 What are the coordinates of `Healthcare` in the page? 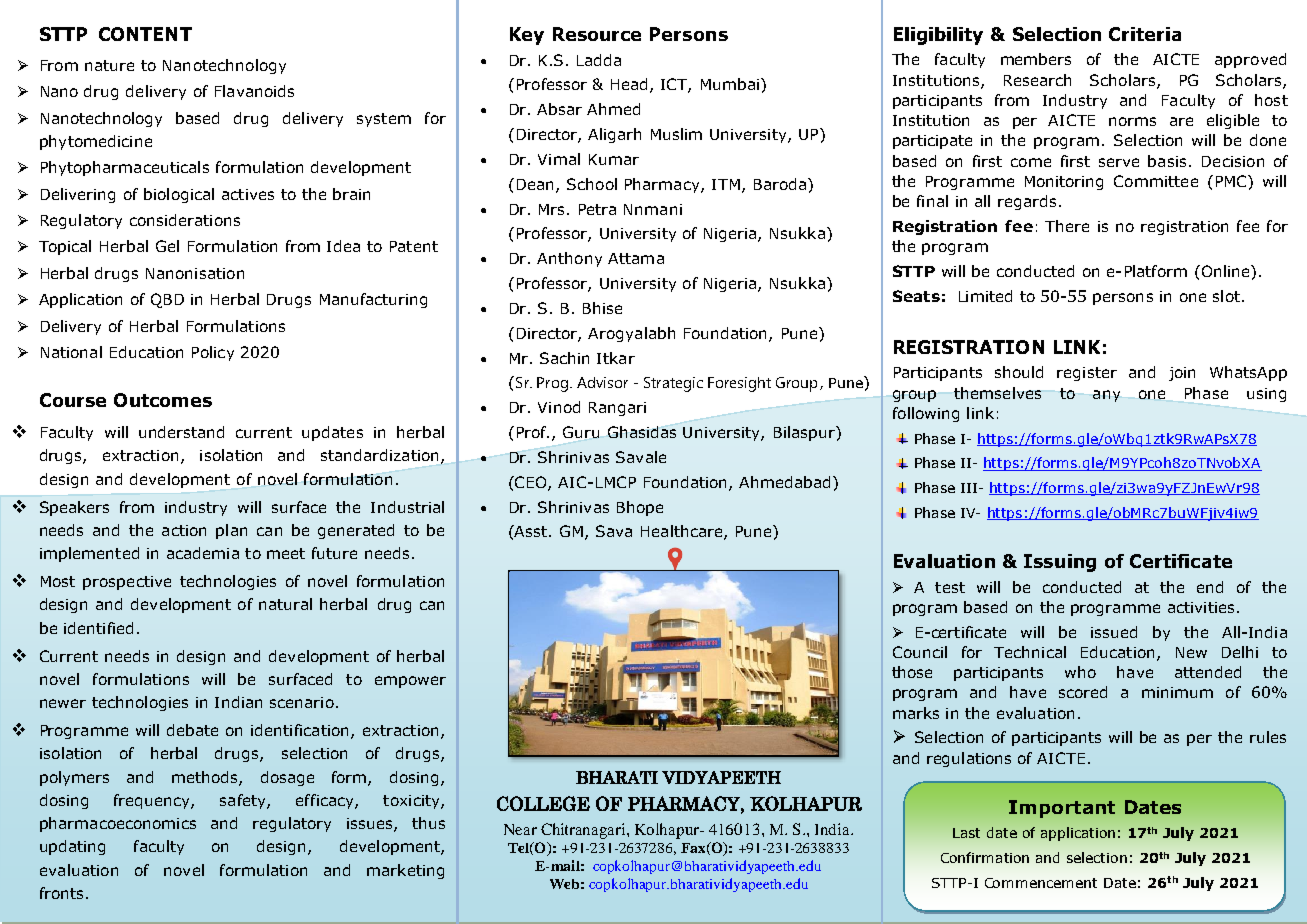 It's located at (683, 532).
